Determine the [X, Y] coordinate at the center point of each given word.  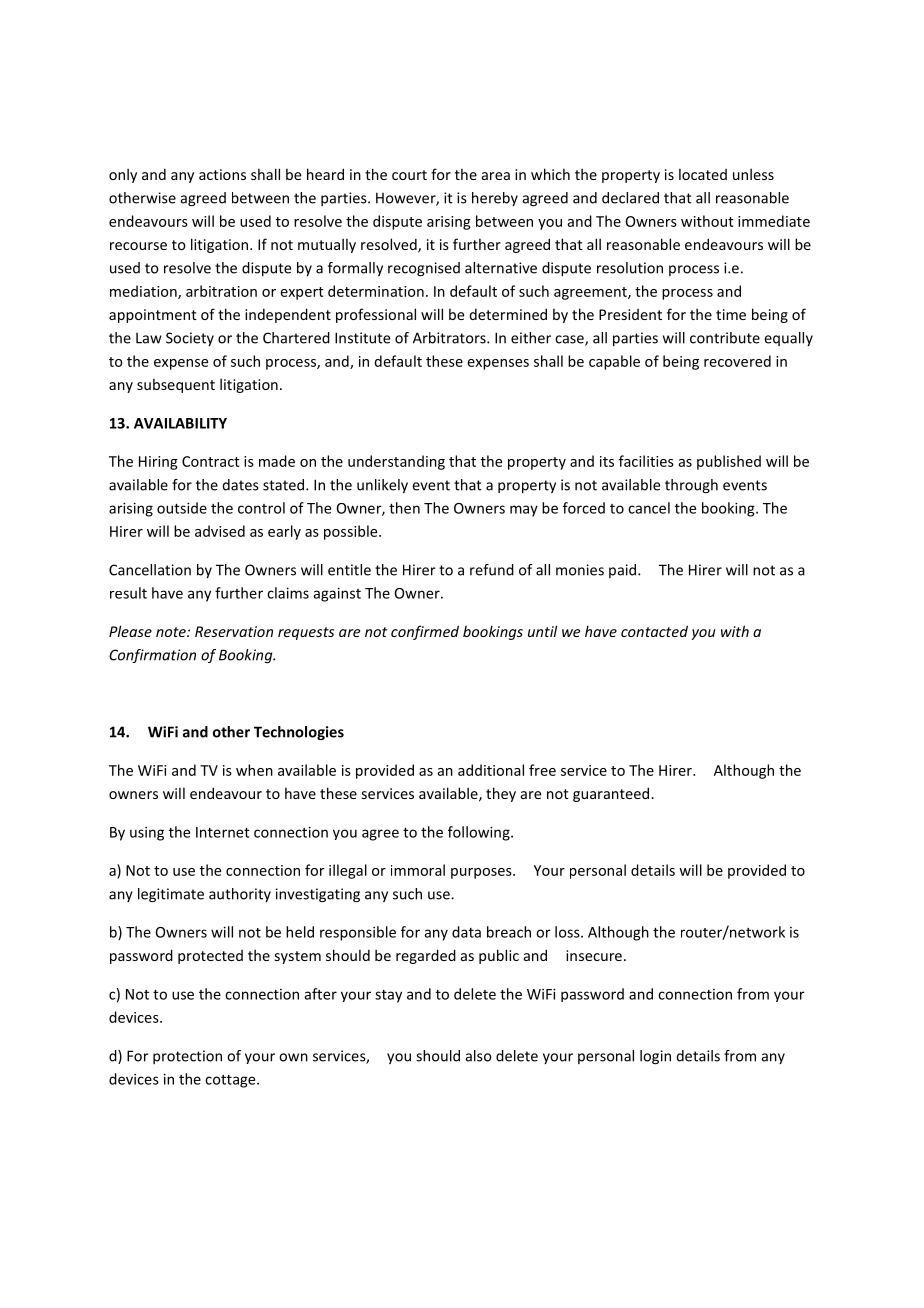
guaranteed [612, 794]
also [479, 1056]
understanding [396, 462]
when [254, 770]
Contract [211, 461]
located [703, 174]
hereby [495, 199]
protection [187, 1057]
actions [222, 174]
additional [491, 770]
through [691, 486]
